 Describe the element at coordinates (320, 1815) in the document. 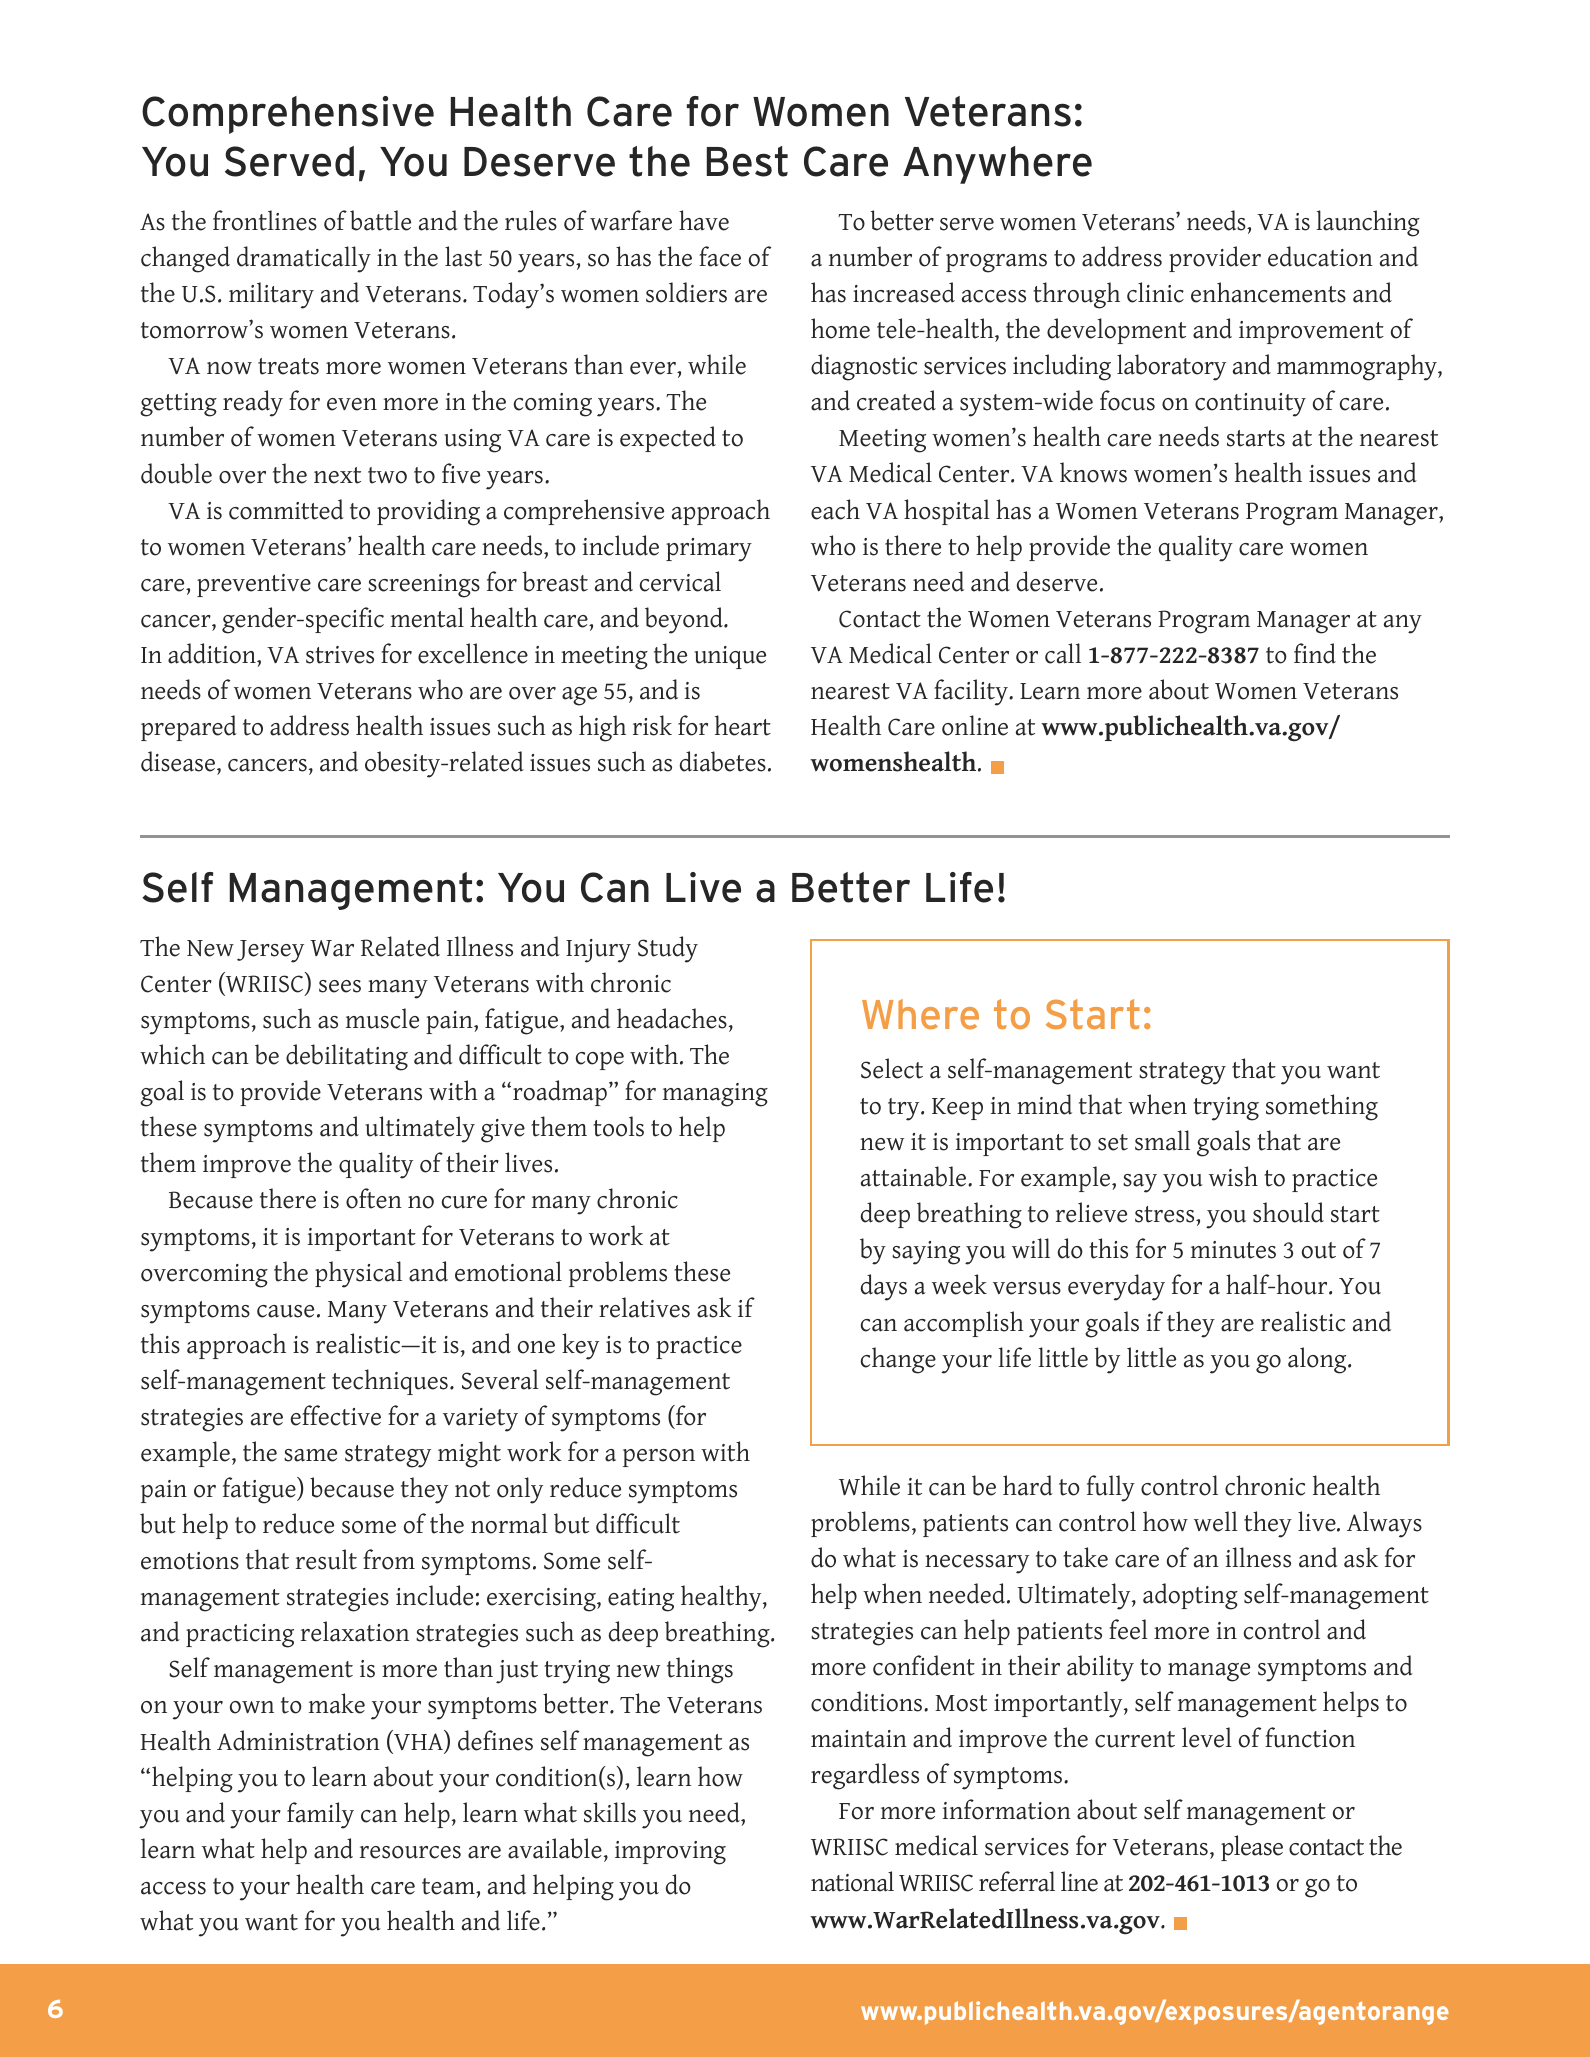

I see `family` at that location.
